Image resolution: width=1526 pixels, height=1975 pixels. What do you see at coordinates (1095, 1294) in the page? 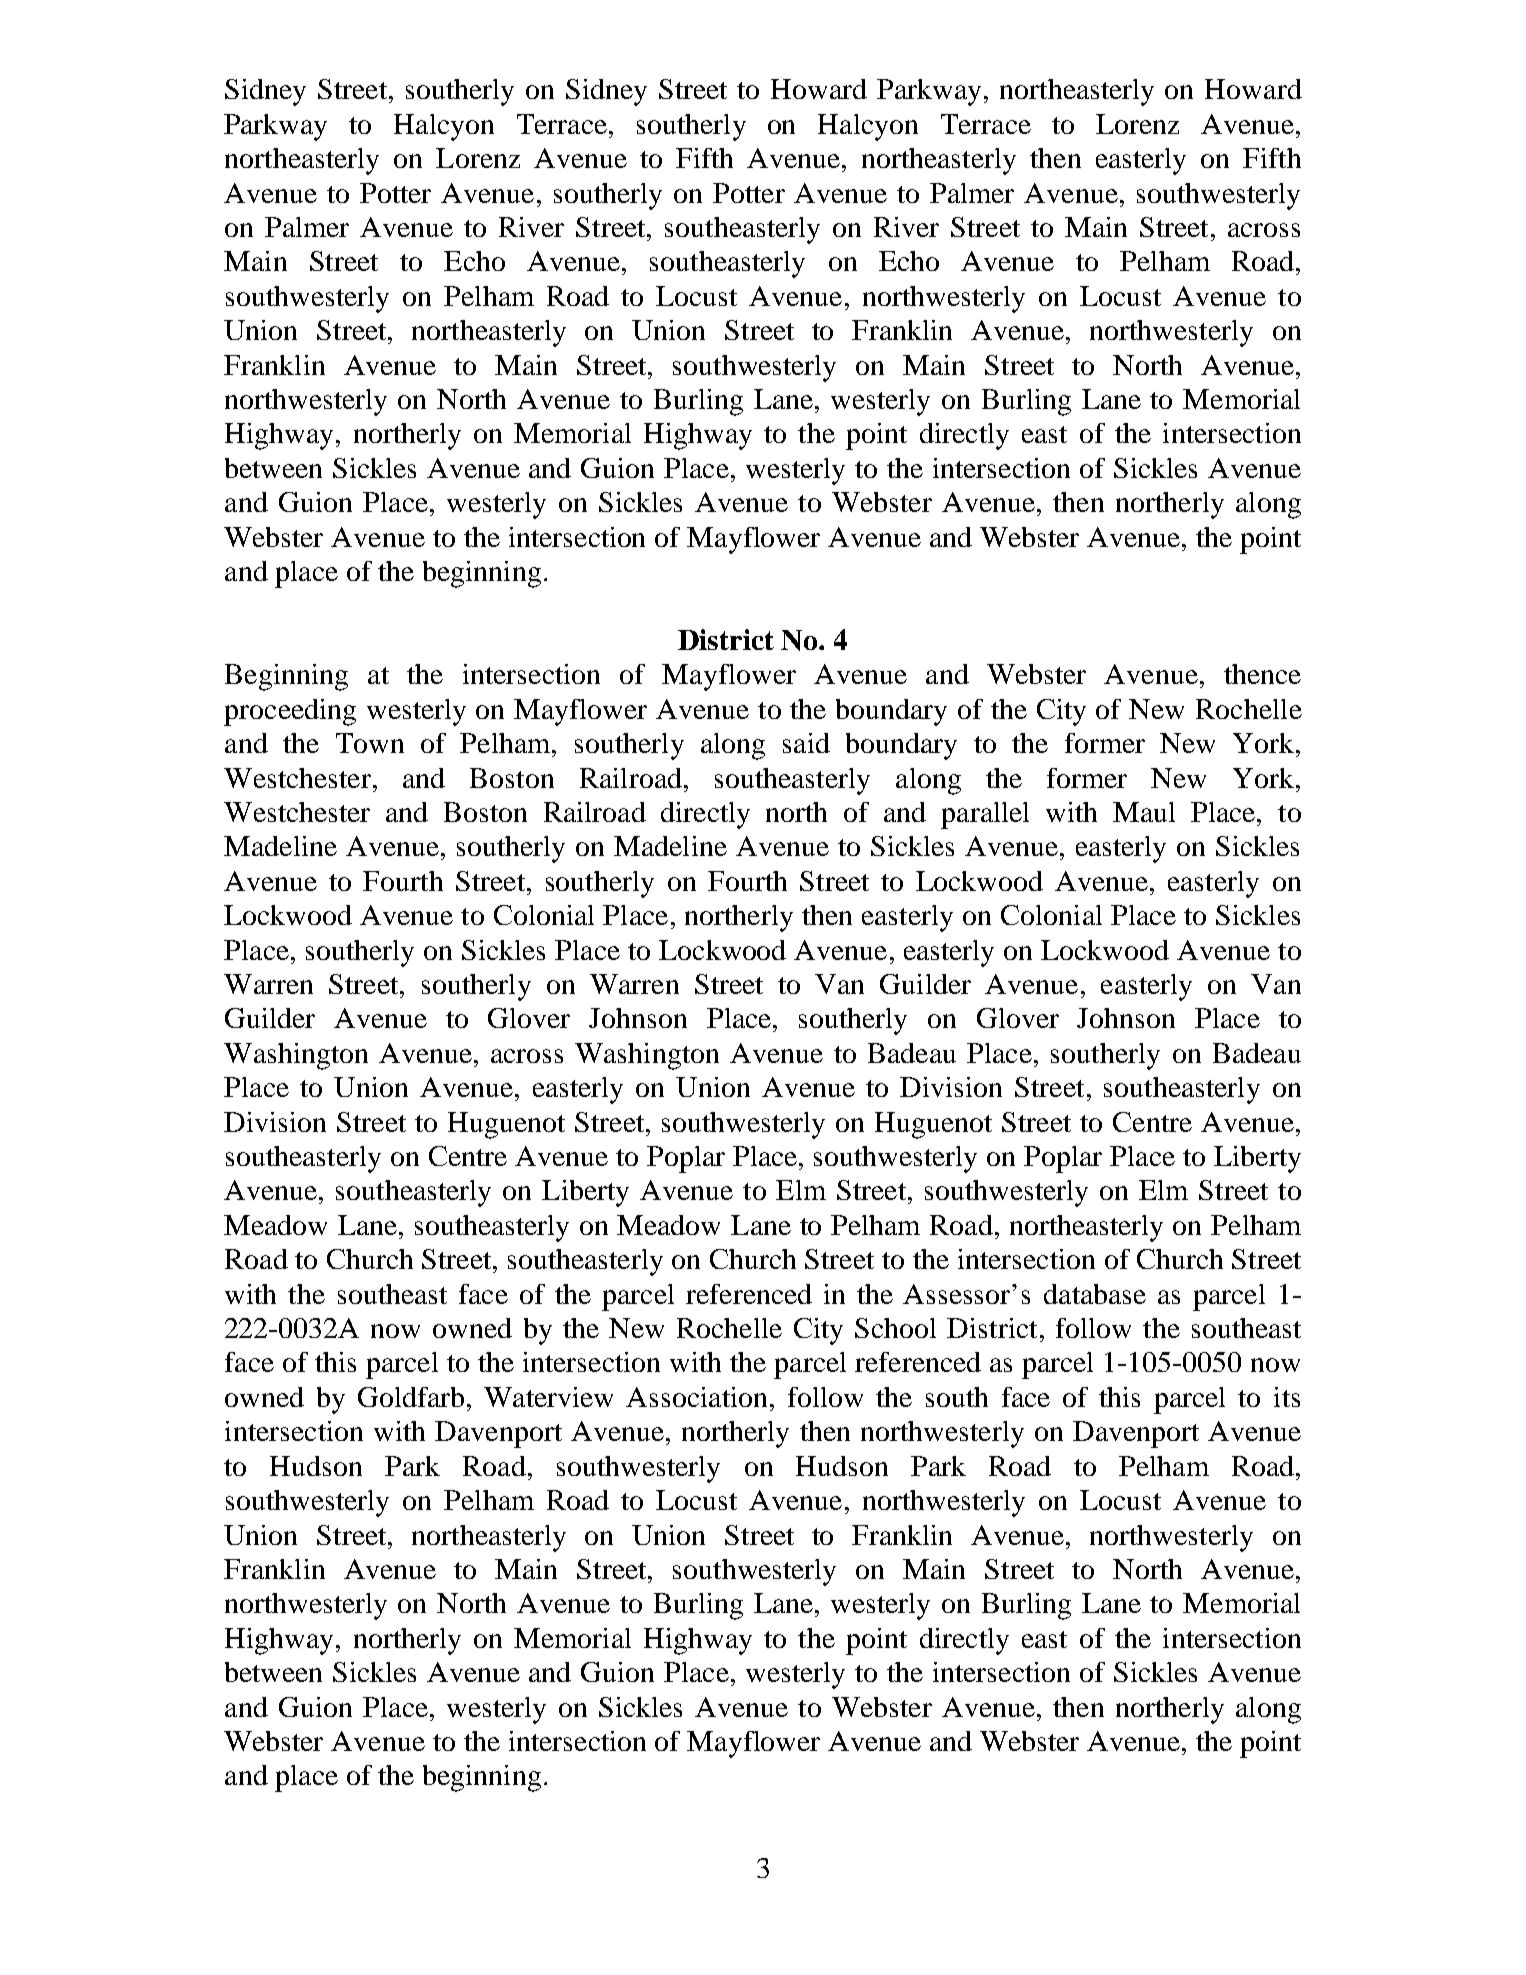
I see `database` at bounding box center [1095, 1294].
